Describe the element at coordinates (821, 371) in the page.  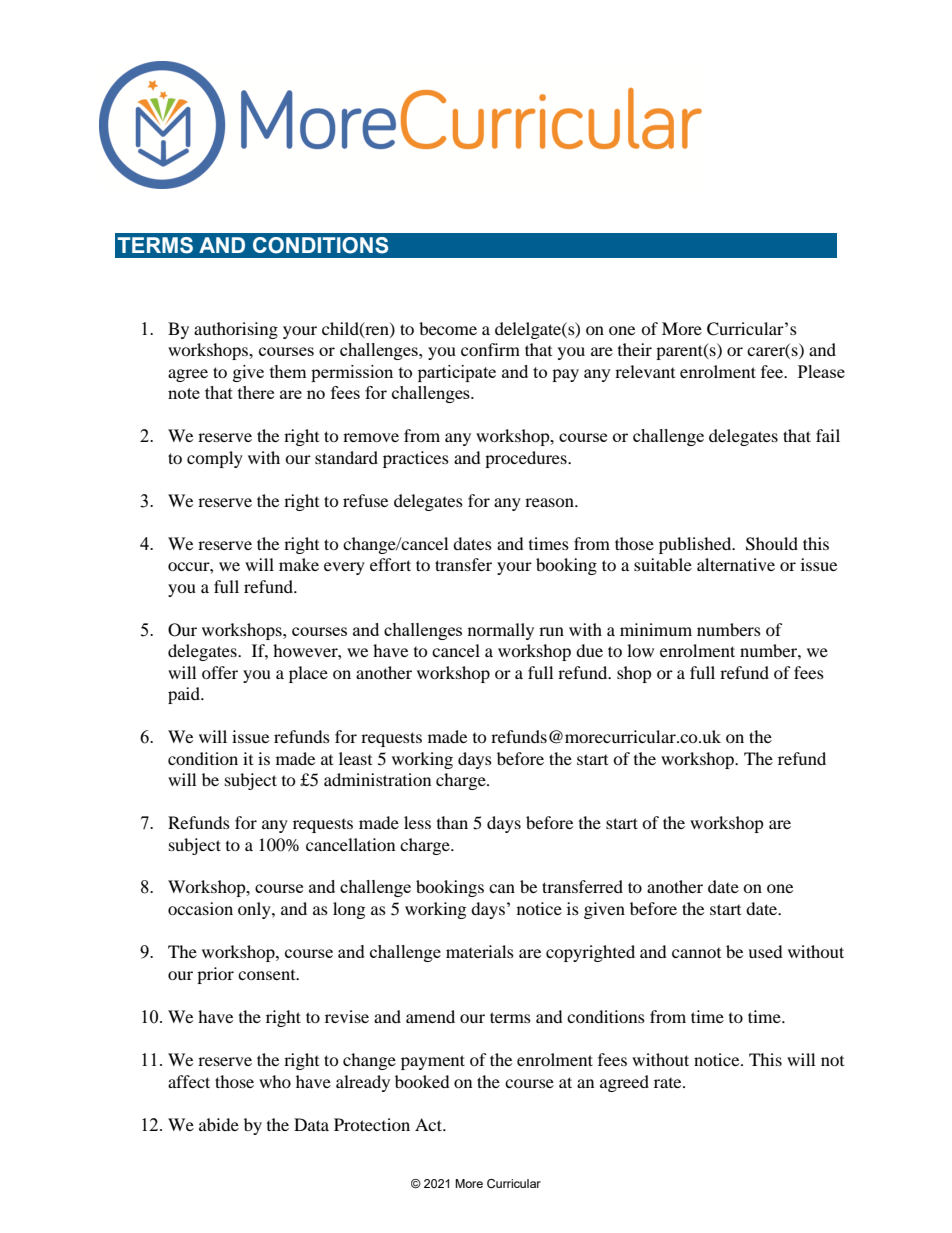
I see `Please` at that location.
